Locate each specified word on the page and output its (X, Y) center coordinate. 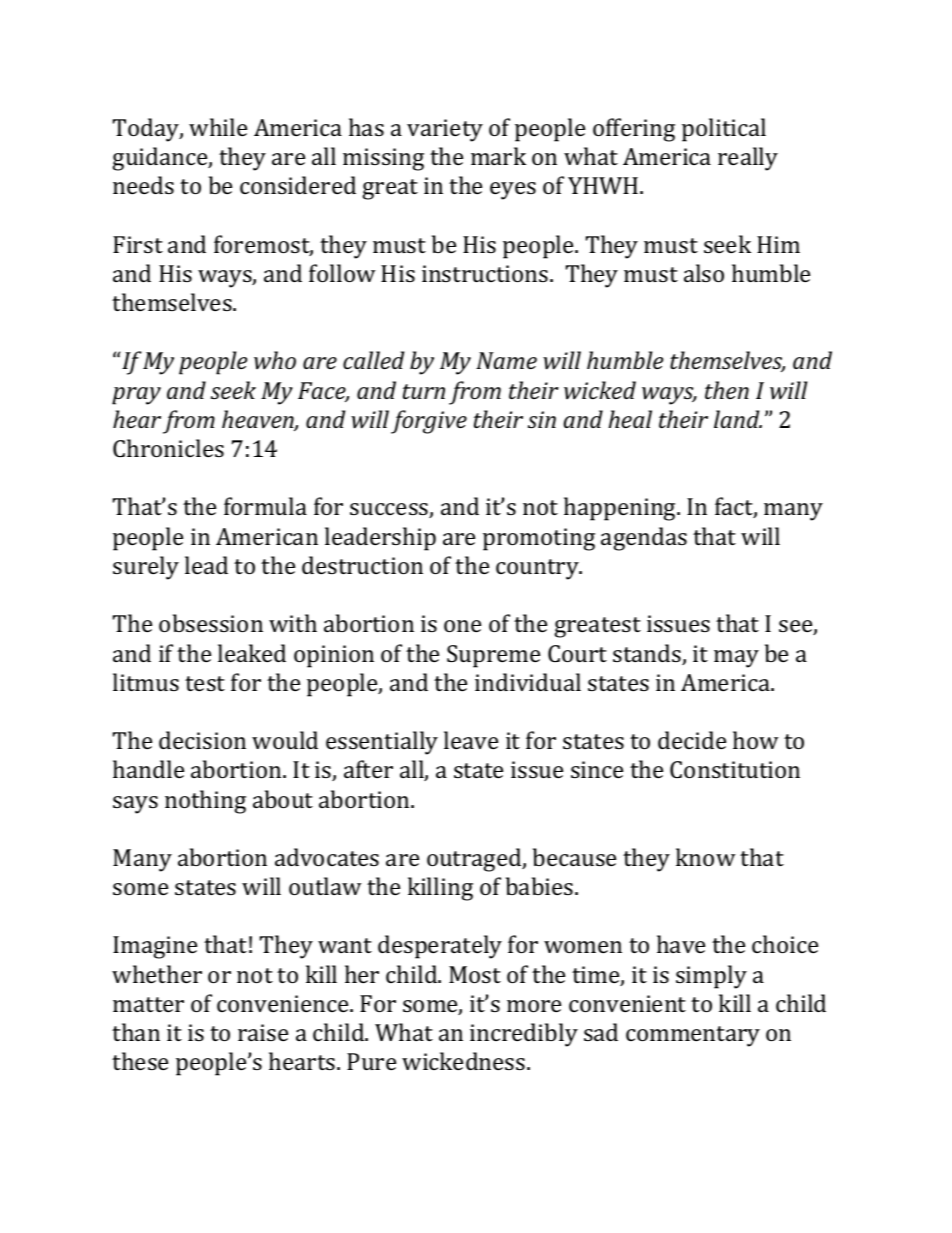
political (724, 130)
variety (445, 130)
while (218, 127)
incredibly (524, 1035)
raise (263, 1032)
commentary (693, 1036)
